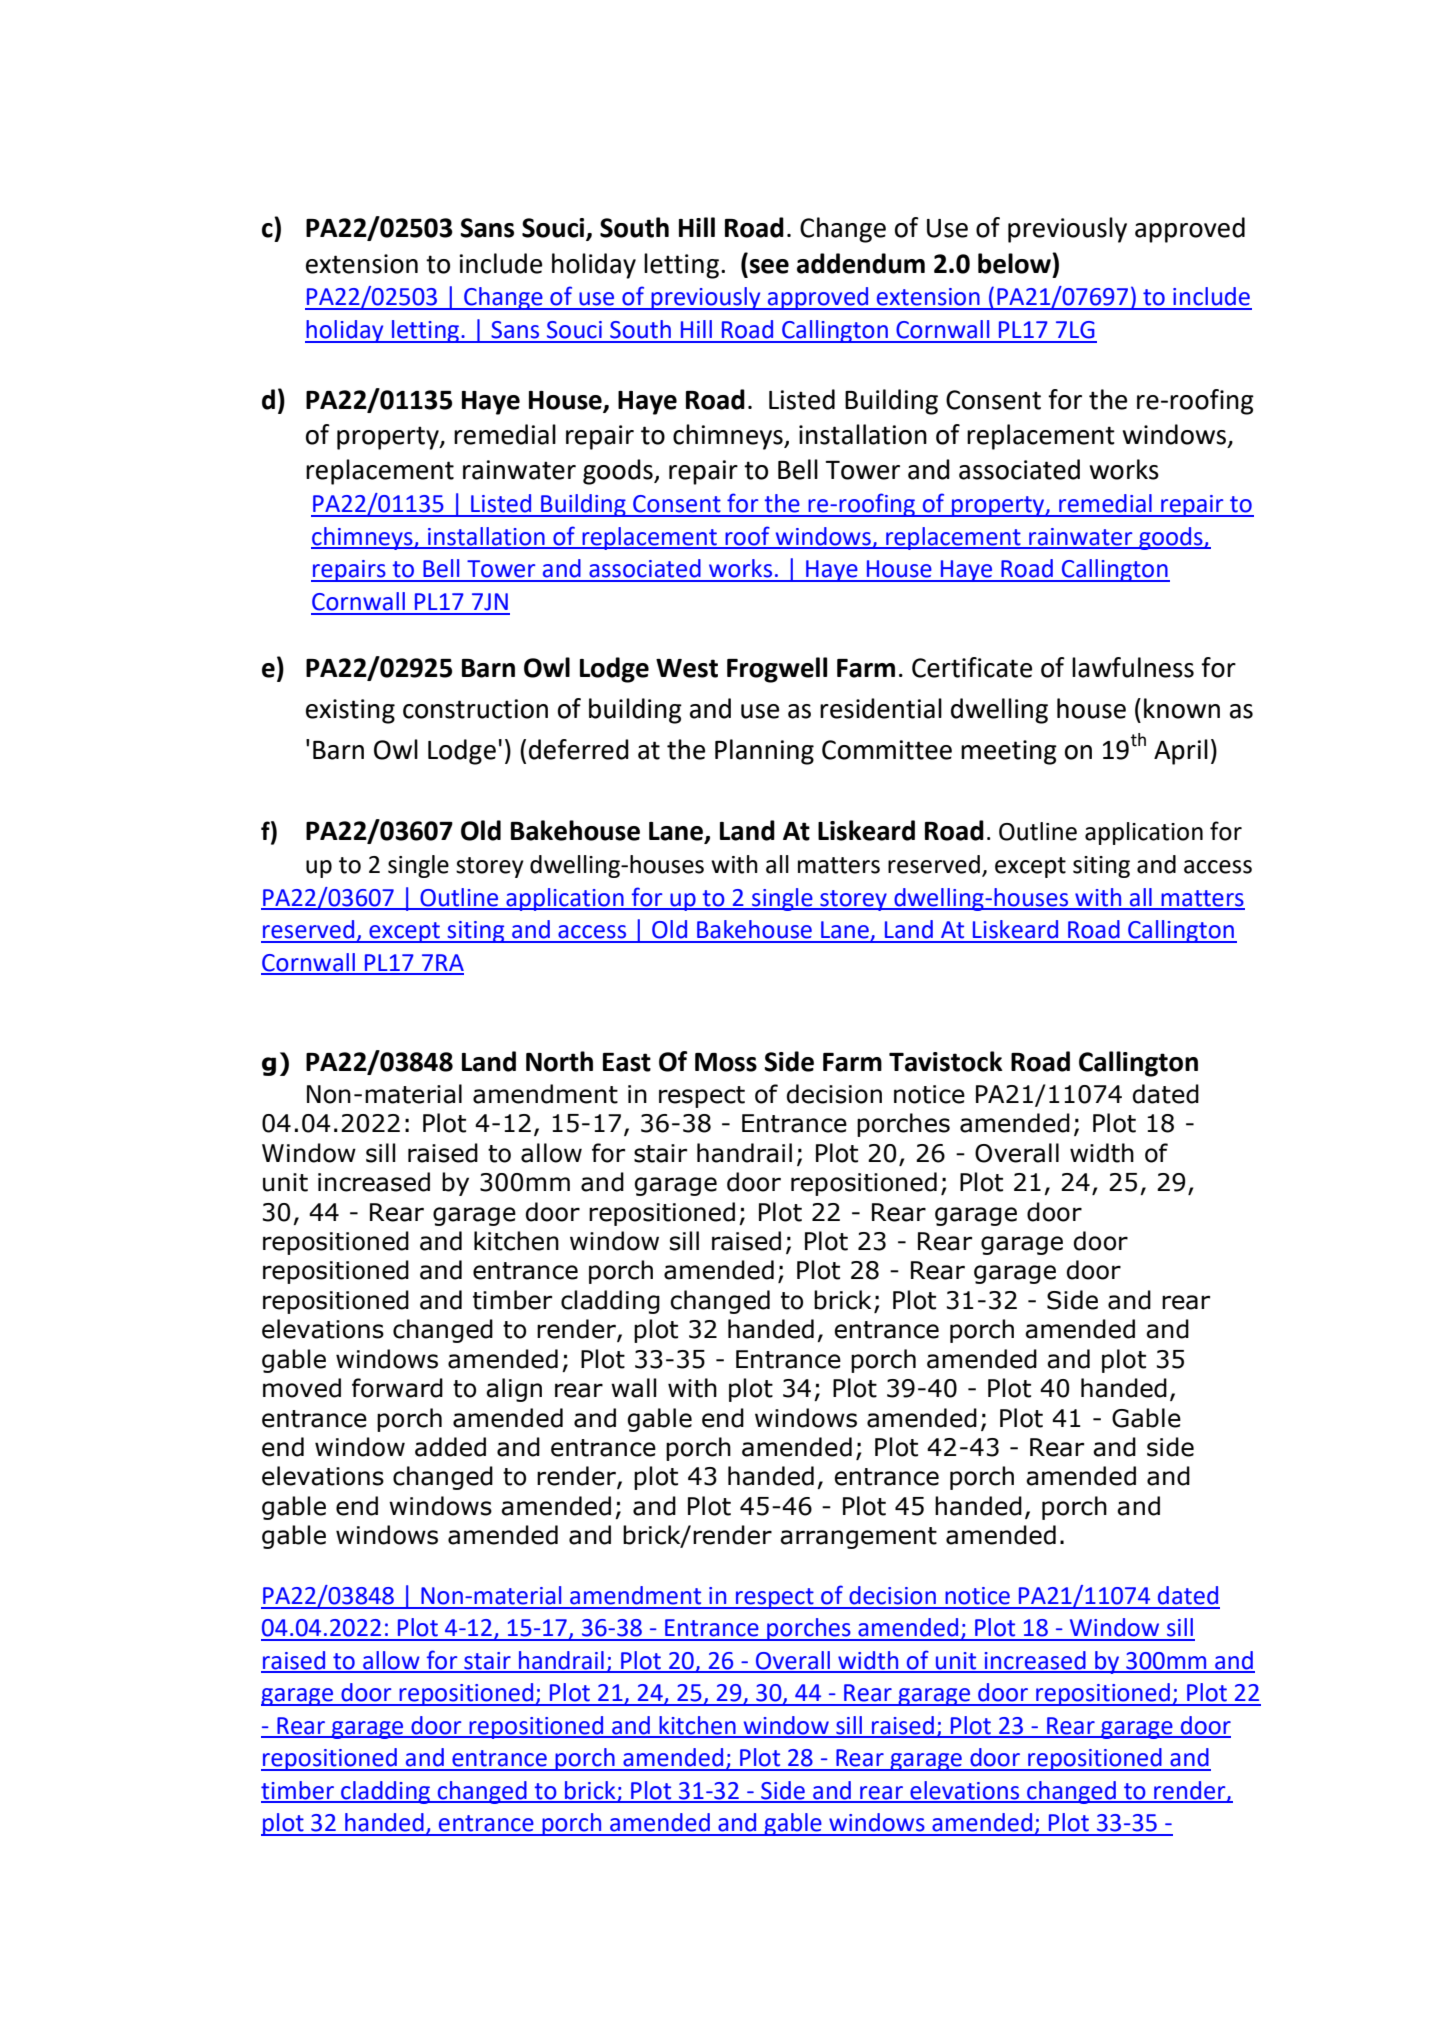  I want to click on see, so click(769, 266).
